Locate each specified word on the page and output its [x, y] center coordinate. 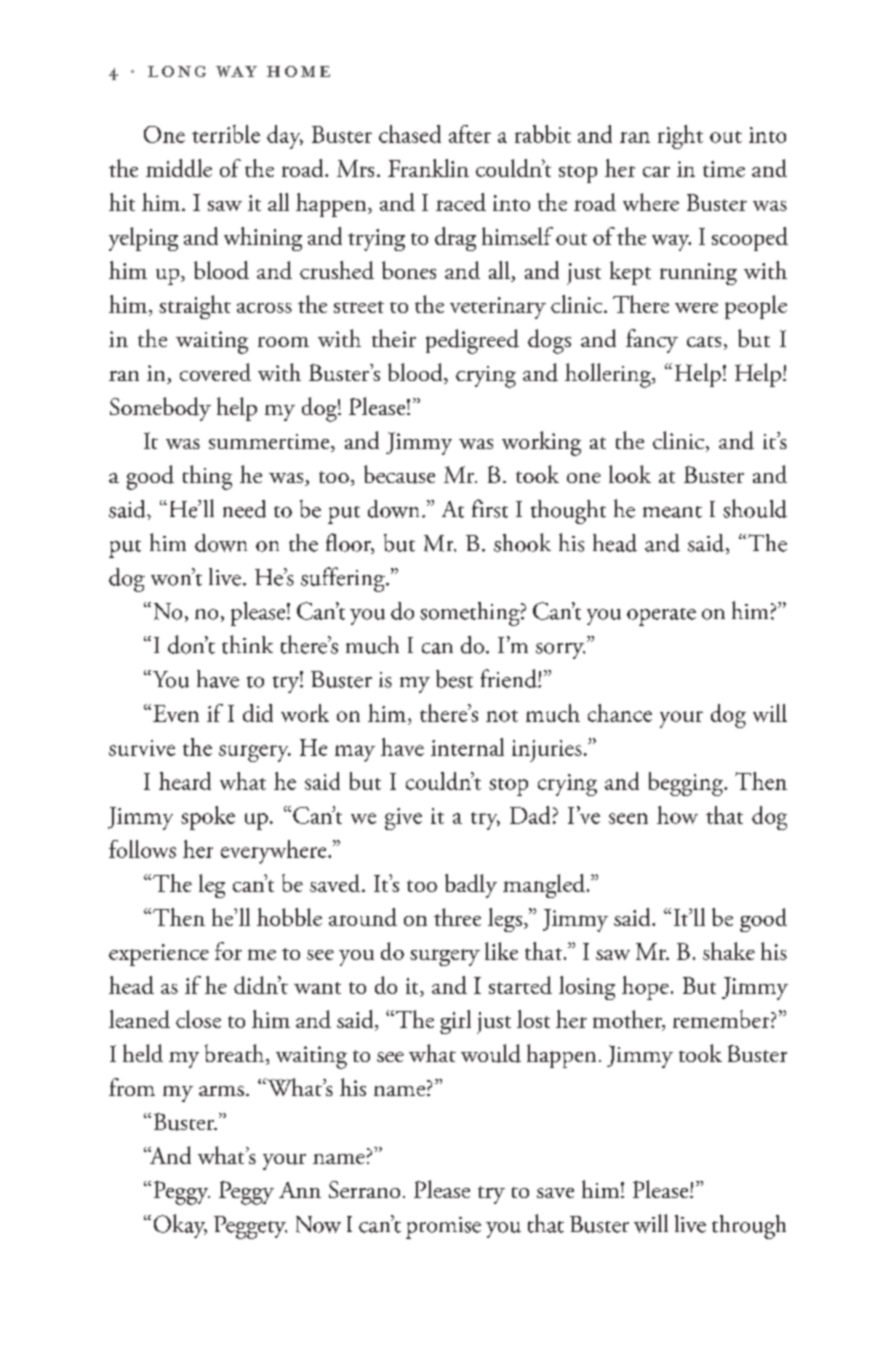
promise [443, 1228]
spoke [208, 818]
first [490, 508]
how [677, 815]
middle [179, 168]
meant [672, 512]
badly [471, 886]
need [244, 509]
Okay [180, 1226]
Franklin [428, 168]
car [656, 171]
